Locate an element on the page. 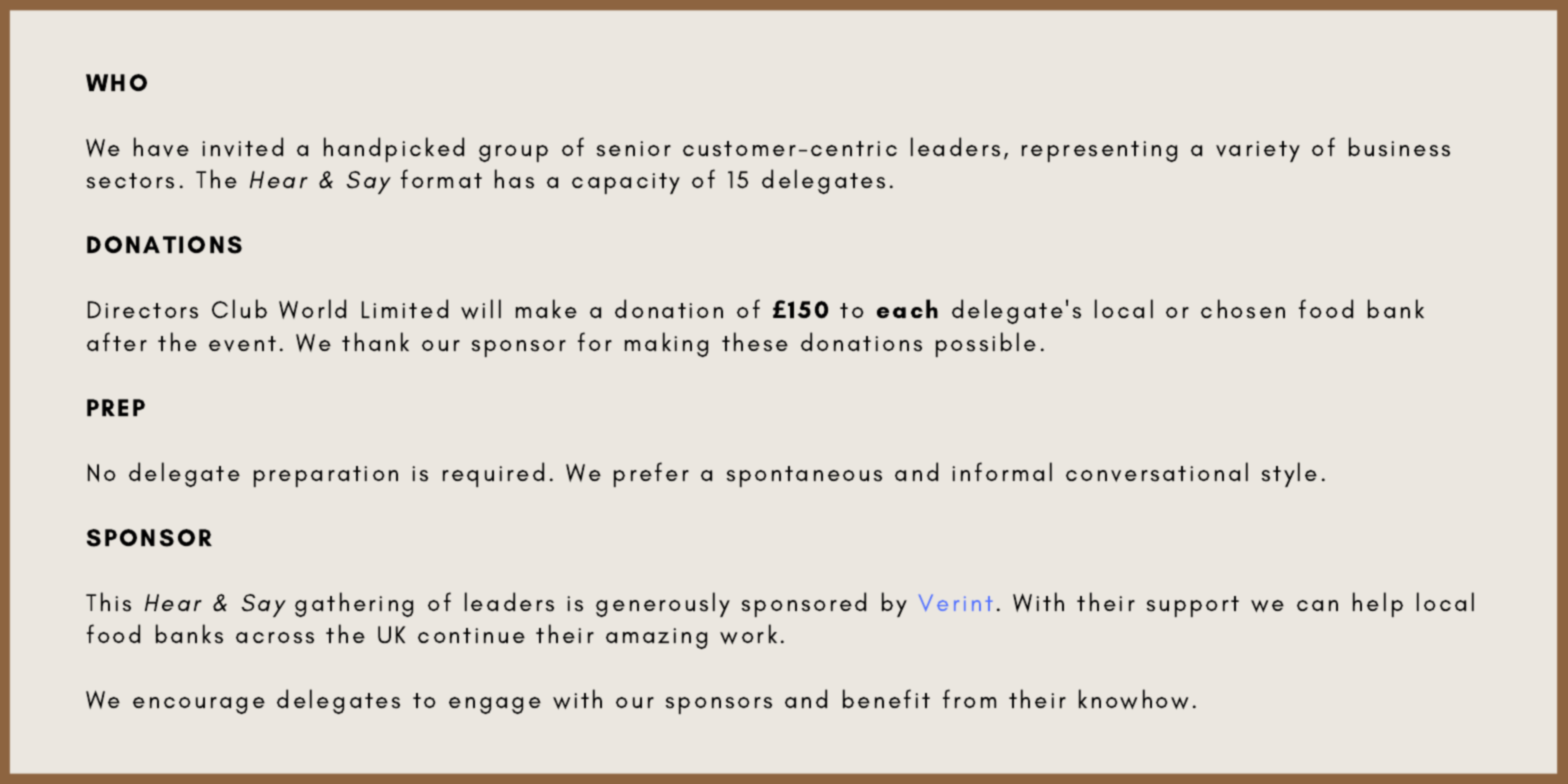 The image size is (1568, 784). chosen is located at coordinates (1243, 309).
